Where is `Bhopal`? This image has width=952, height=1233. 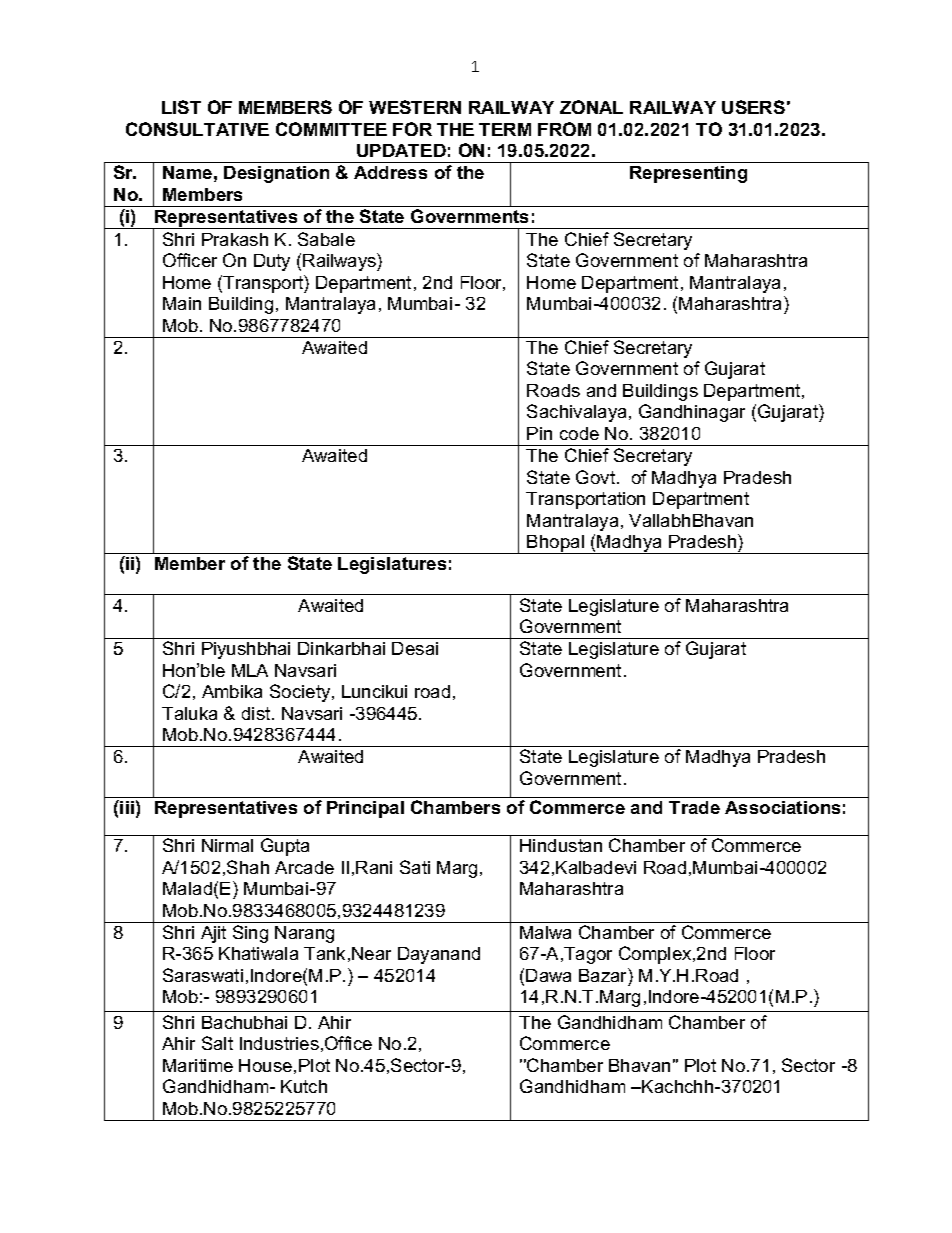 Bhopal is located at coordinates (556, 544).
